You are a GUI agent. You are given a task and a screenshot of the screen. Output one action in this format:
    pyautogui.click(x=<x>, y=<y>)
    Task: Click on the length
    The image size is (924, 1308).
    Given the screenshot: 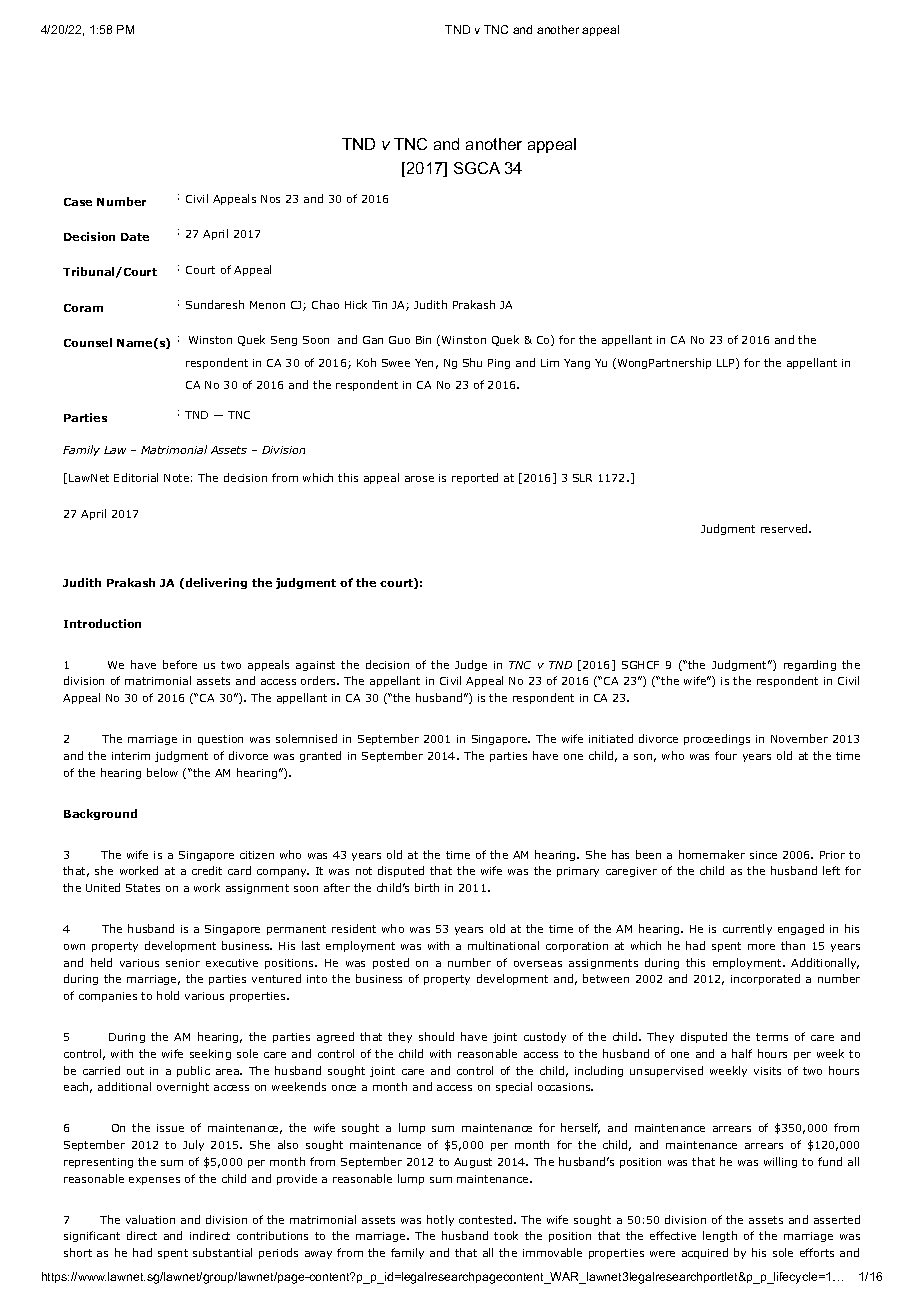 What is the action you would take?
    pyautogui.click(x=720, y=1236)
